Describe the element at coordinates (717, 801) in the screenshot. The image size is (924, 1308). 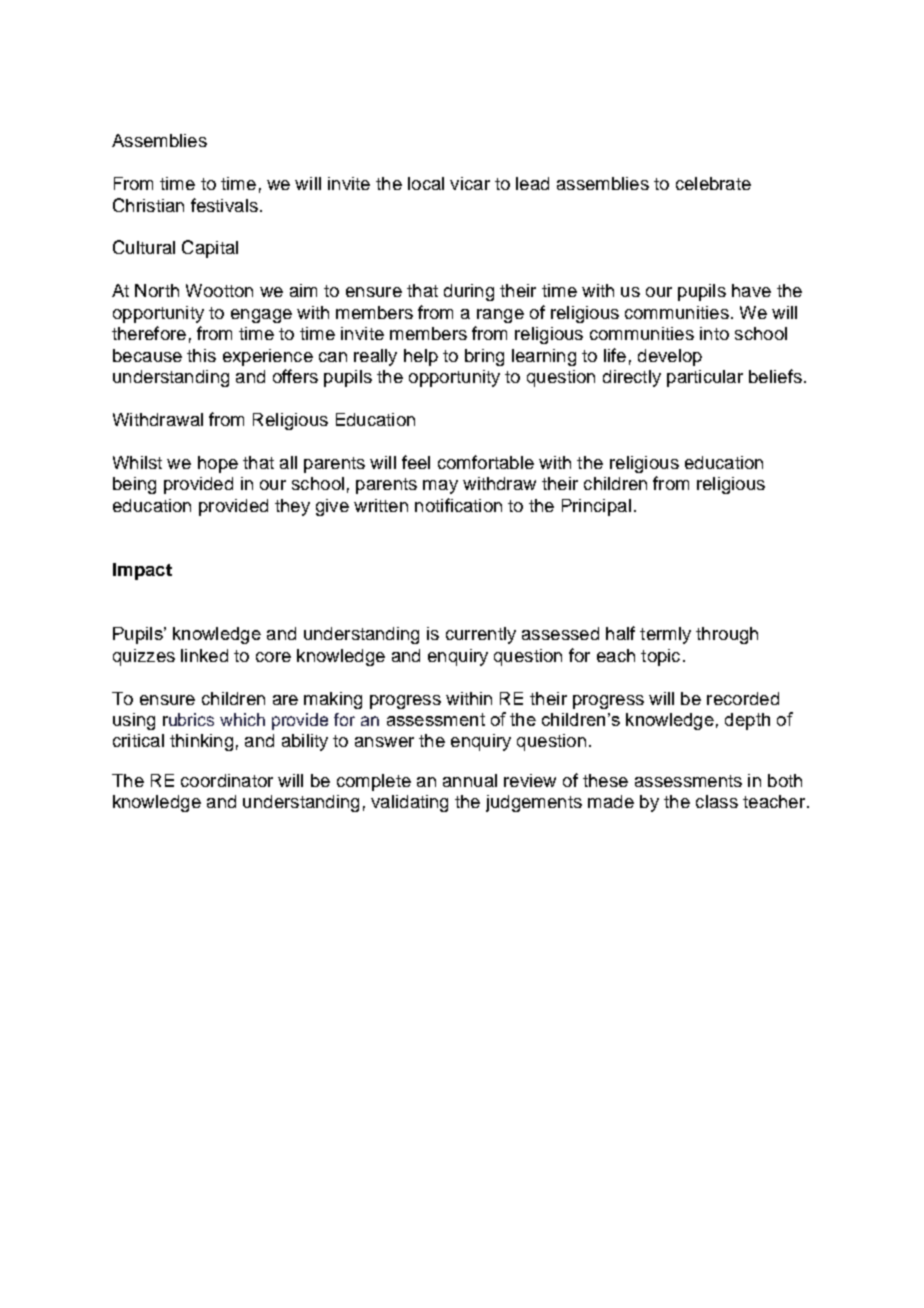
I see `class` at that location.
